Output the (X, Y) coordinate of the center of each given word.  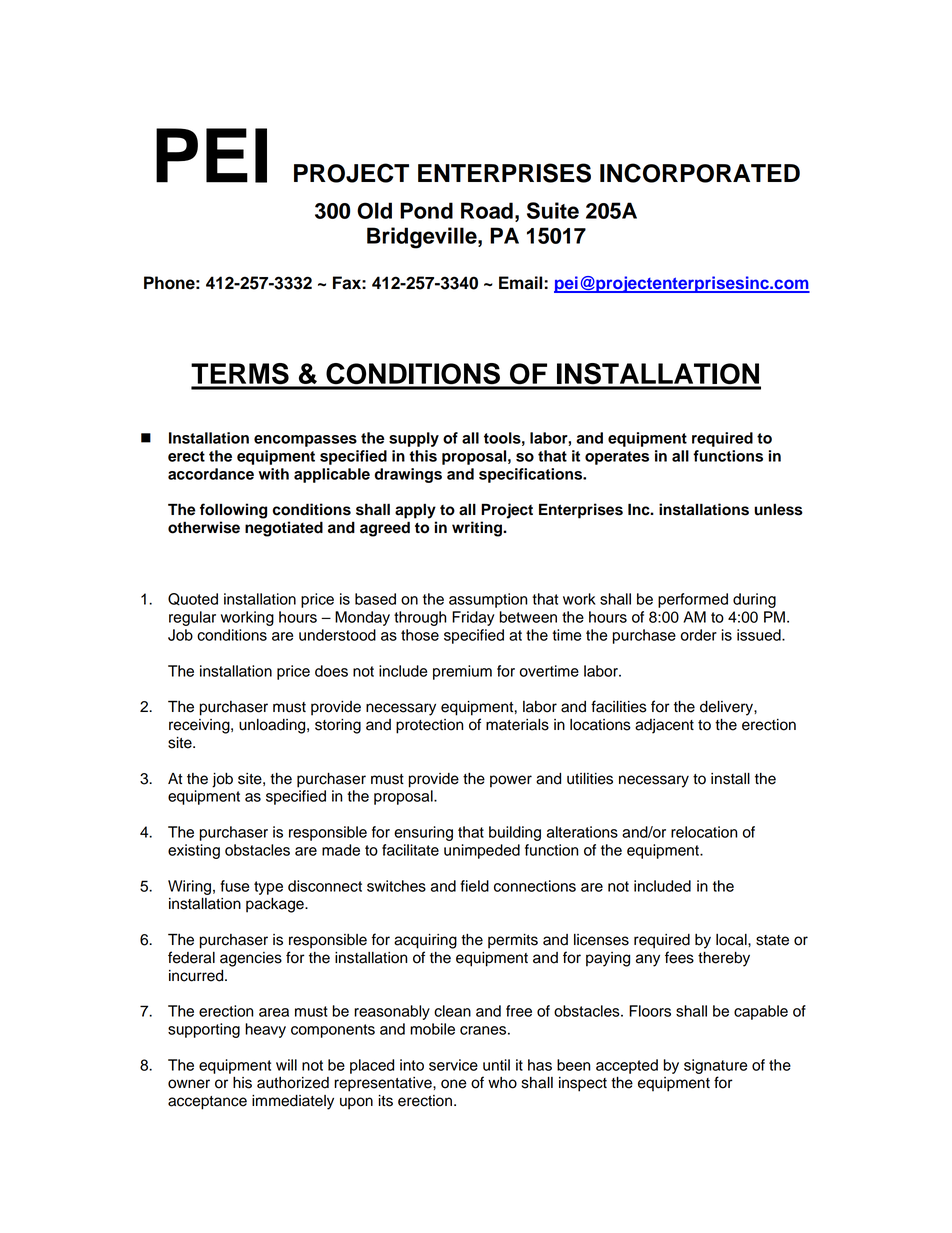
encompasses (305, 441)
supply (414, 439)
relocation (704, 832)
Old (374, 210)
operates (617, 458)
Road (487, 210)
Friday (473, 618)
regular (192, 618)
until (496, 1065)
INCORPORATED (700, 173)
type (268, 888)
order (699, 635)
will (286, 1065)
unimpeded (482, 851)
